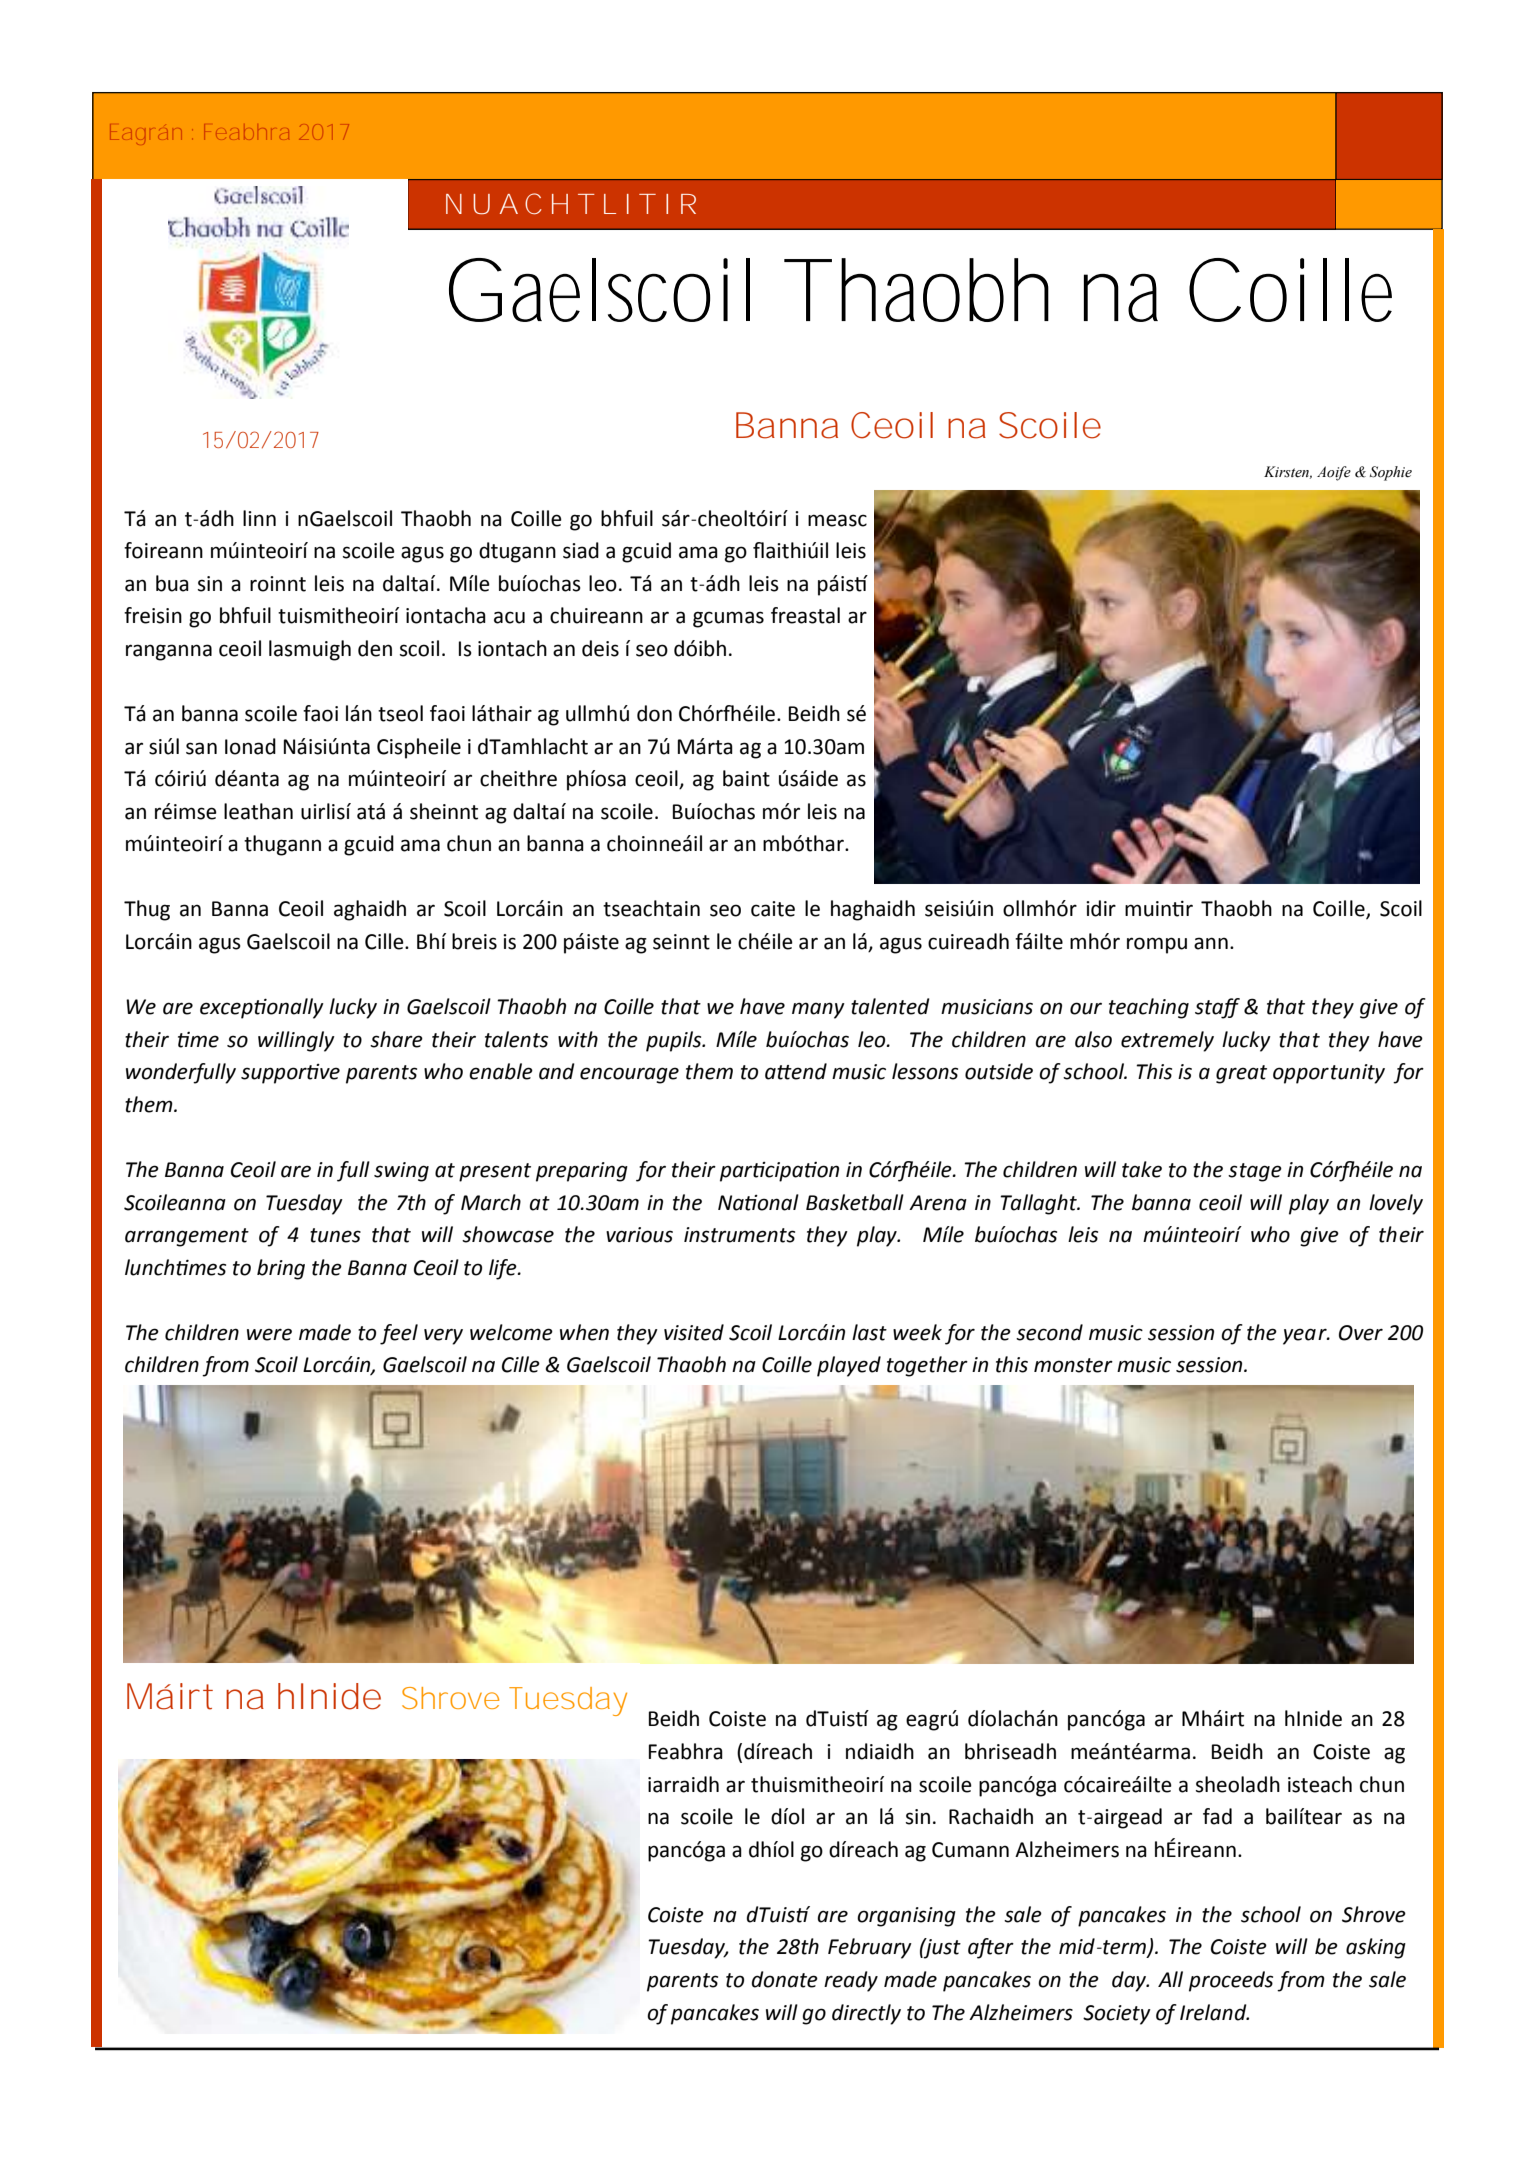 Image resolution: width=1535 pixels, height=2170 pixels. Describe the element at coordinates (259, 518) in the document. I see `linn` at that location.
